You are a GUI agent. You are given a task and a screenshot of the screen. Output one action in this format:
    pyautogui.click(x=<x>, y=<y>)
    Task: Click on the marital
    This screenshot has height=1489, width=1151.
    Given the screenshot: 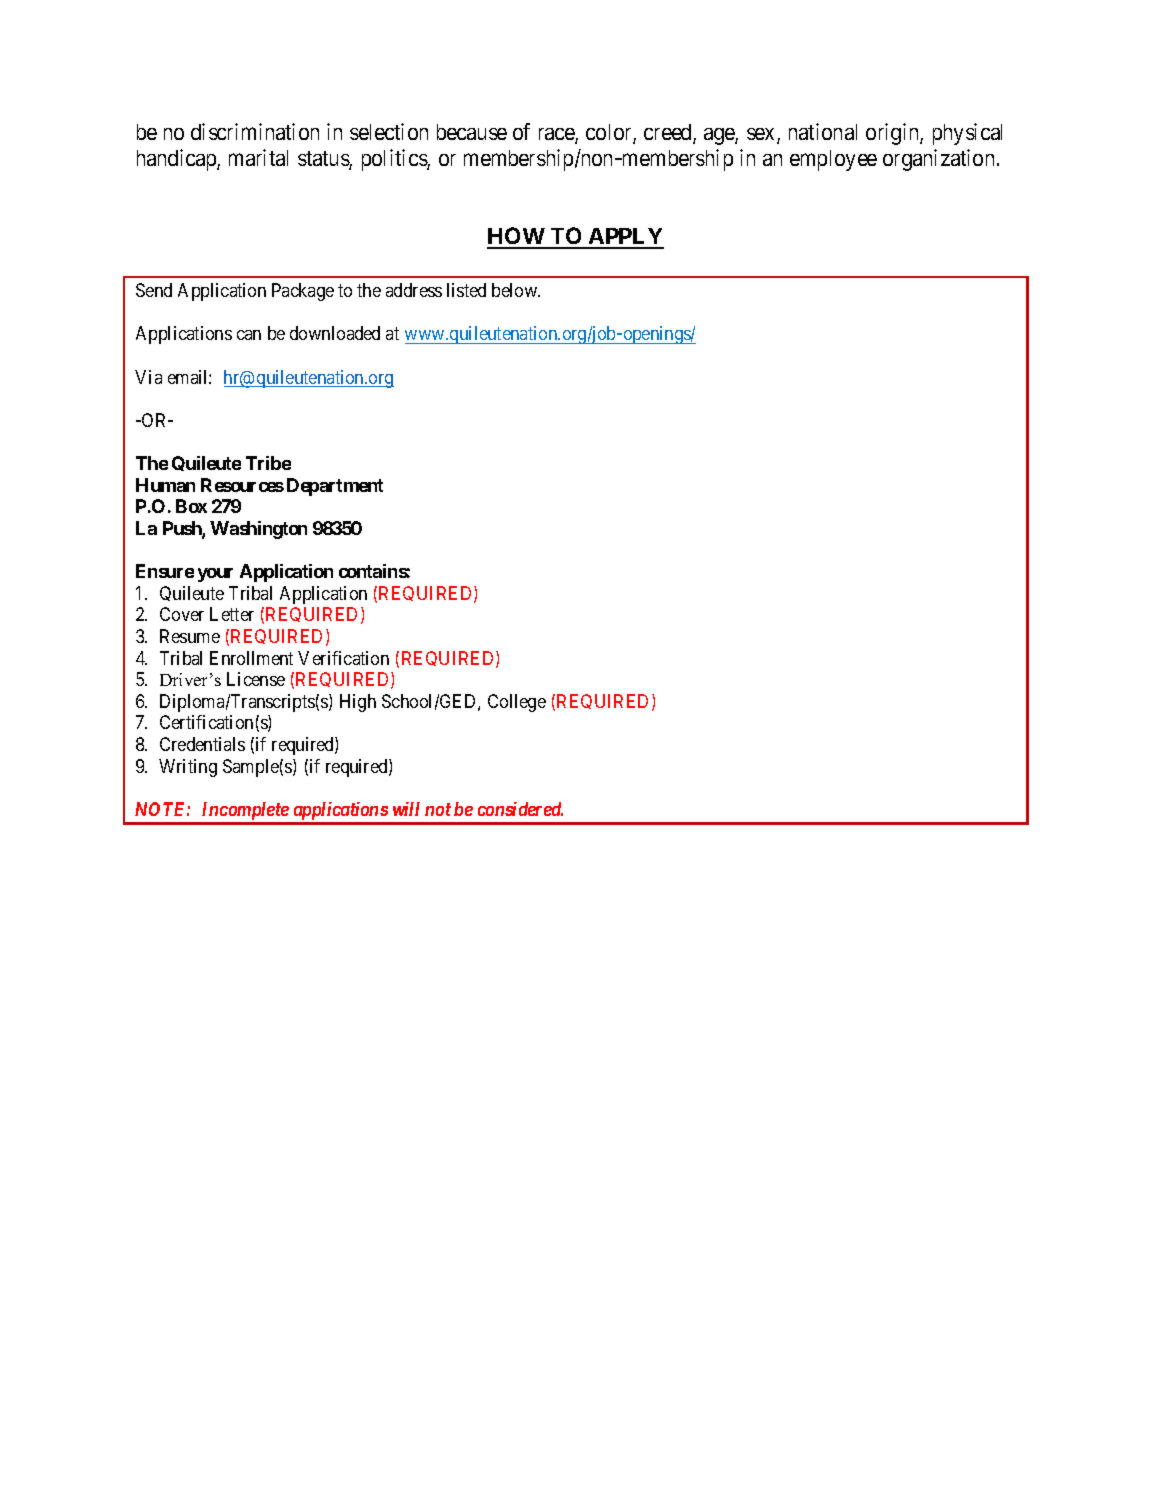 What is the action you would take?
    pyautogui.click(x=258, y=157)
